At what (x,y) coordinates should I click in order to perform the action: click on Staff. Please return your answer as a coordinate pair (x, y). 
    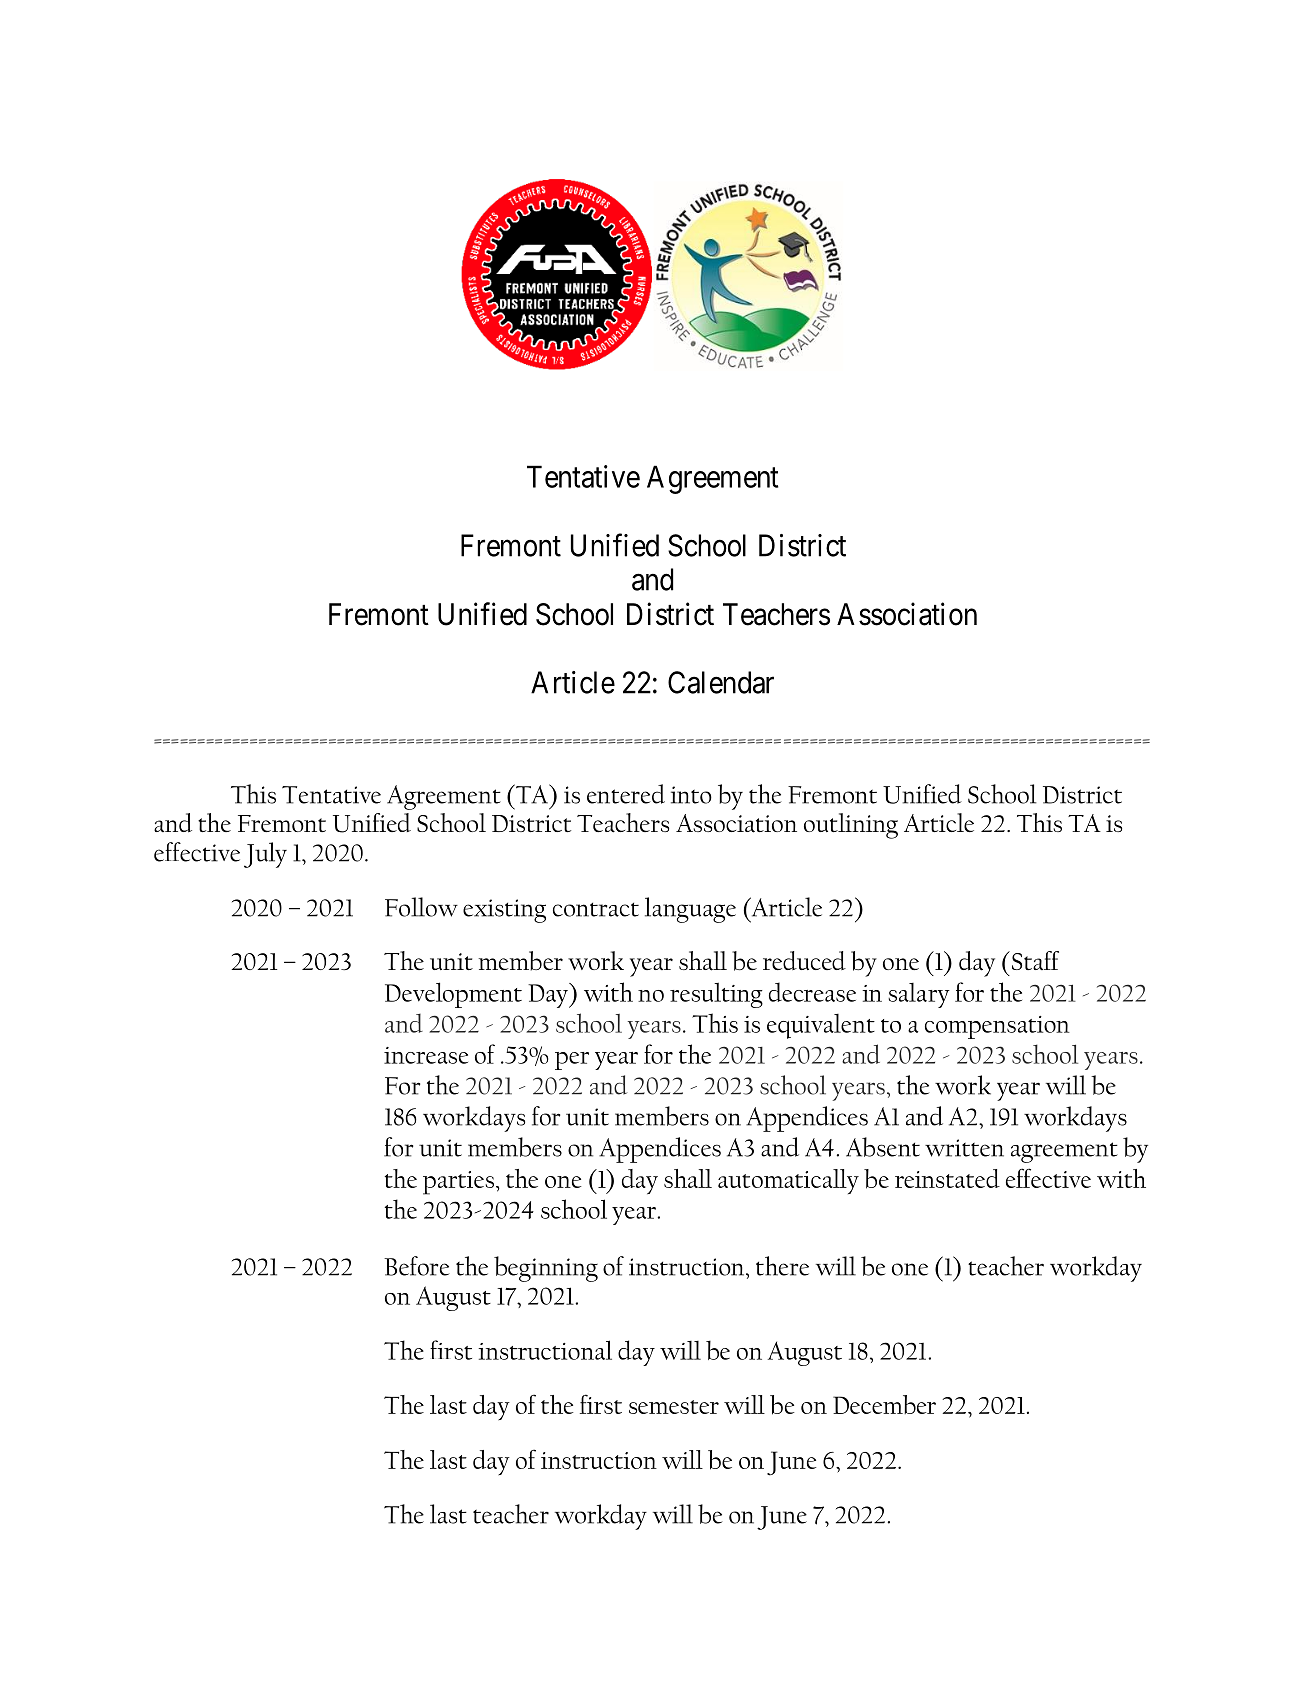
    Looking at the image, I should click on (1035, 960).
